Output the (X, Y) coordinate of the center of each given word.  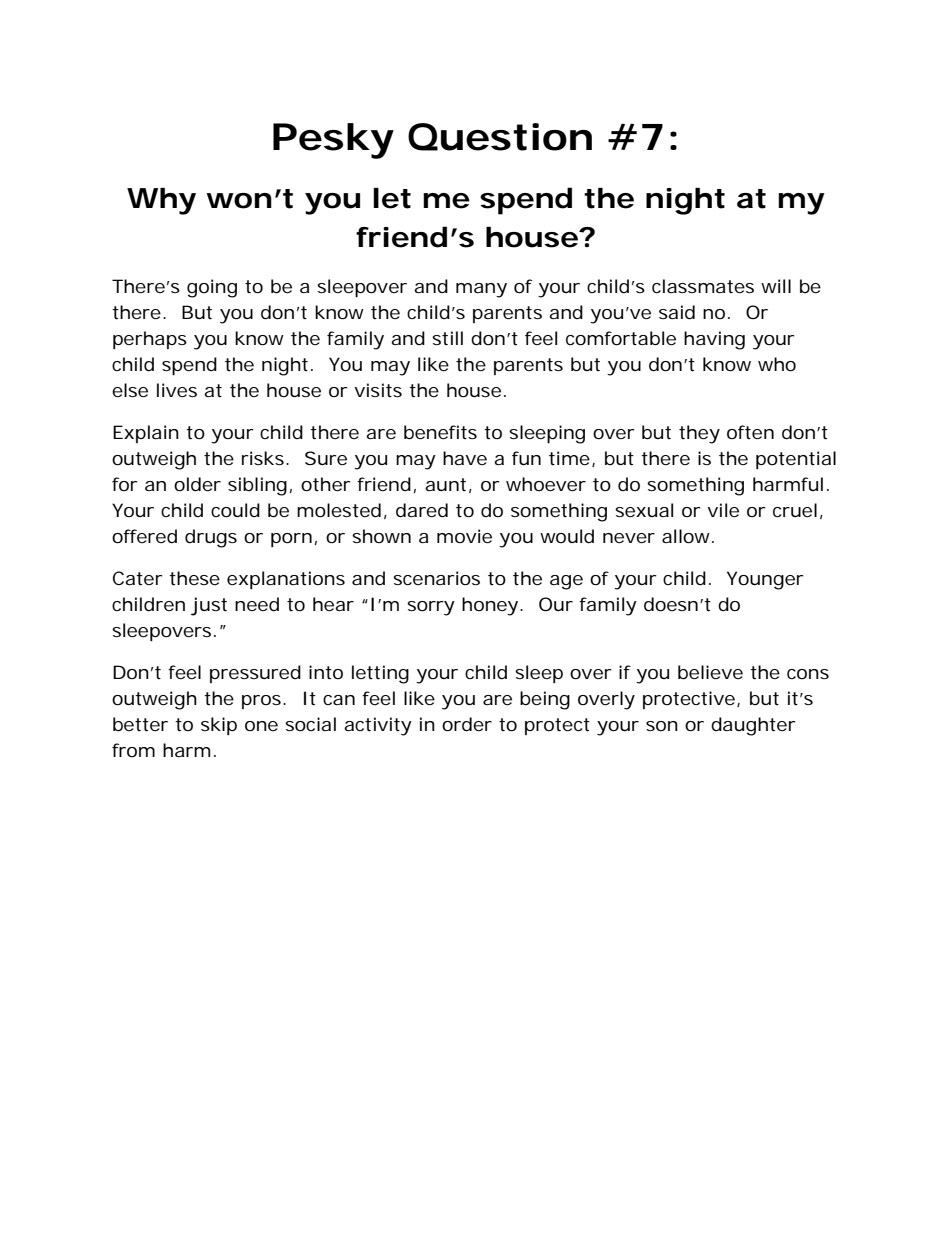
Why (161, 201)
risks (264, 458)
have (465, 458)
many (481, 290)
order (467, 724)
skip (219, 726)
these (194, 578)
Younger (765, 580)
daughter (753, 726)
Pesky (333, 141)
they (699, 434)
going (212, 288)
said (677, 312)
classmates (703, 286)
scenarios (436, 578)
